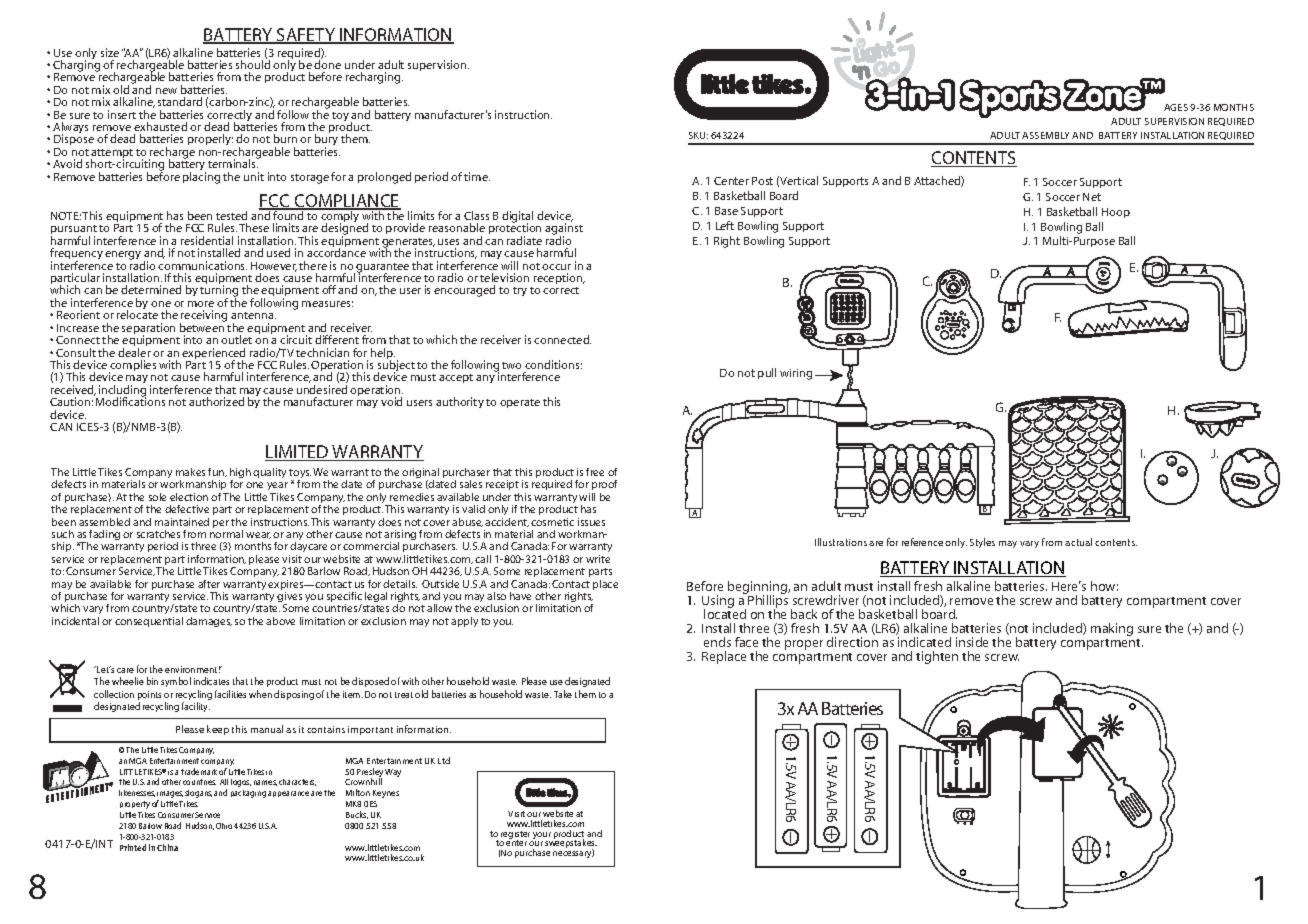 The image size is (1308, 924). Describe the element at coordinates (224, 826) in the screenshot. I see `Ohio` at that location.
